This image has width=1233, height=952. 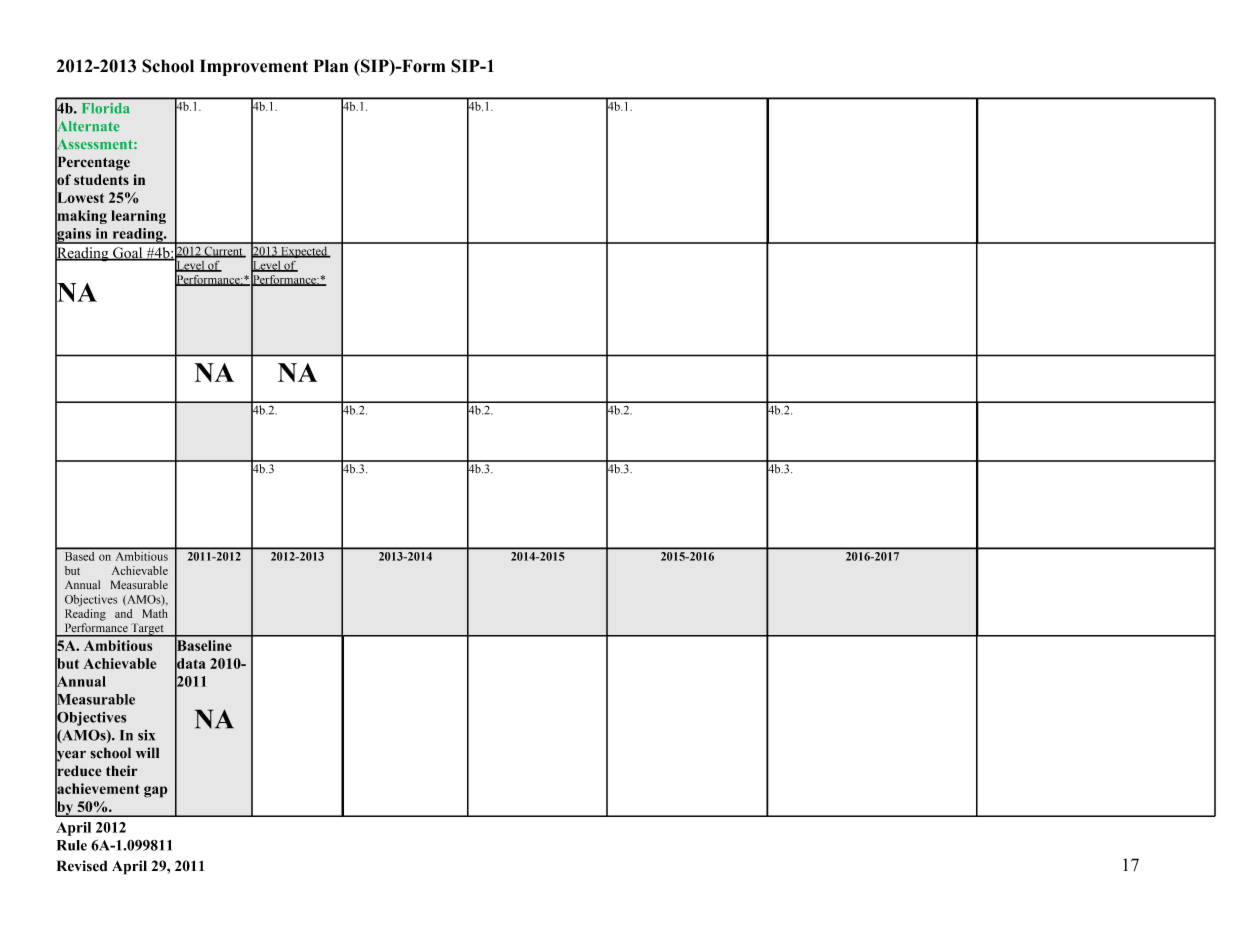 I want to click on year, so click(x=70, y=756).
